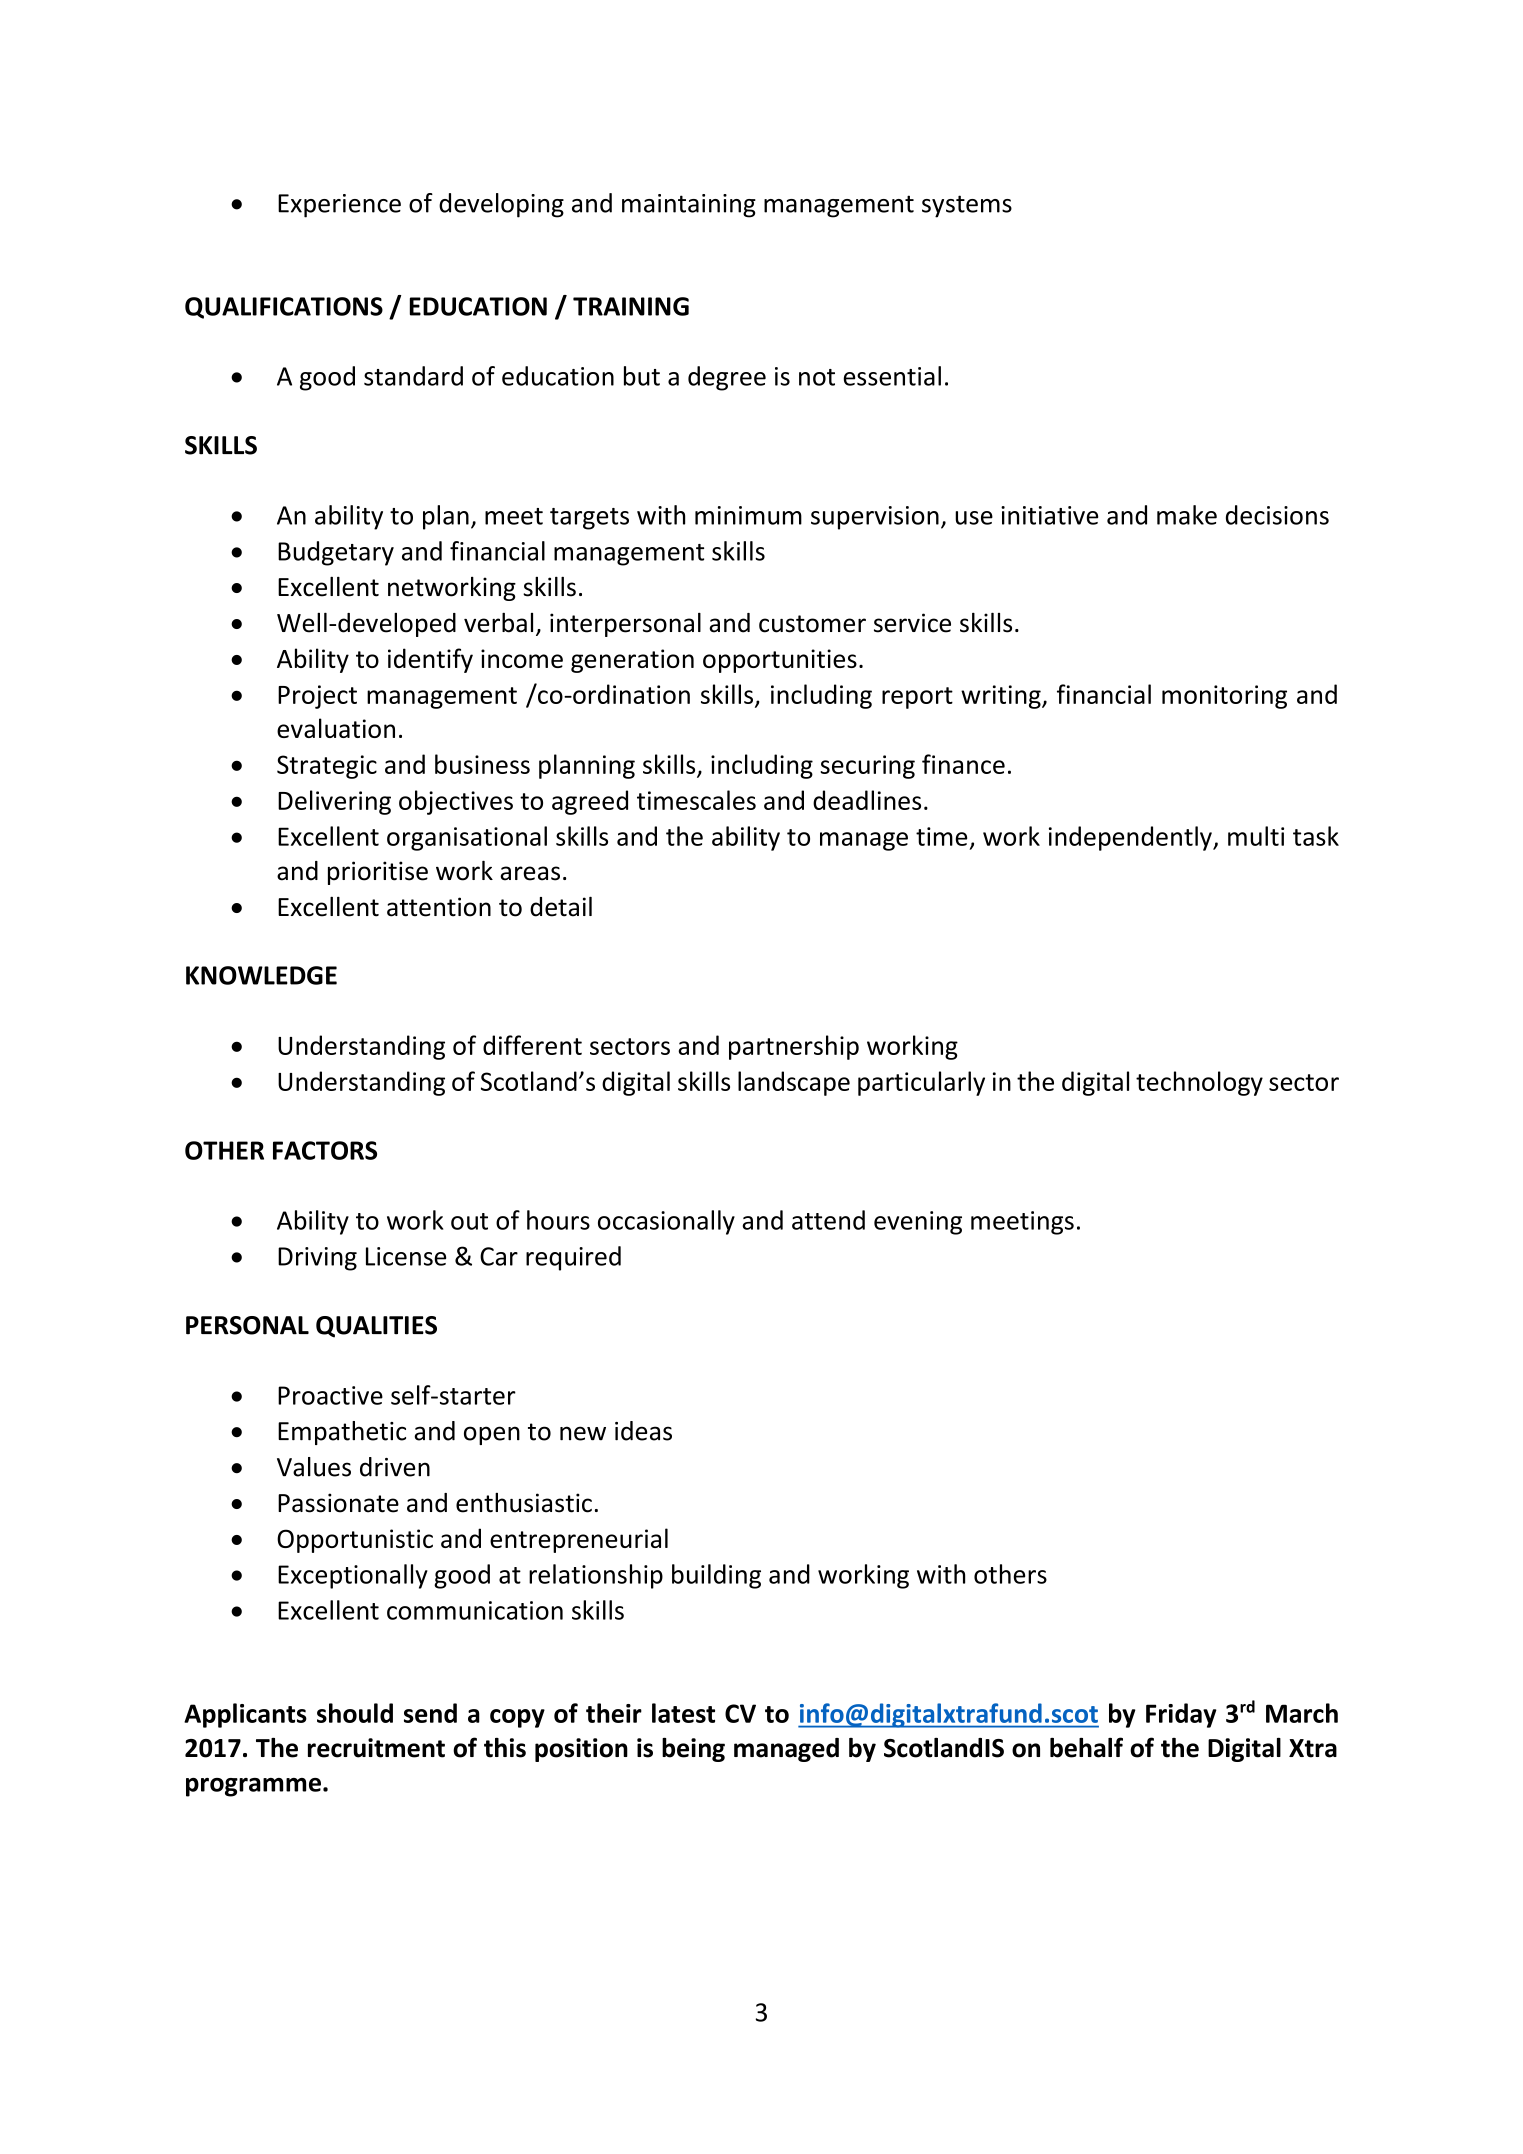 The width and height of the screenshot is (1523, 2154). I want to click on landscape, so click(794, 1083).
